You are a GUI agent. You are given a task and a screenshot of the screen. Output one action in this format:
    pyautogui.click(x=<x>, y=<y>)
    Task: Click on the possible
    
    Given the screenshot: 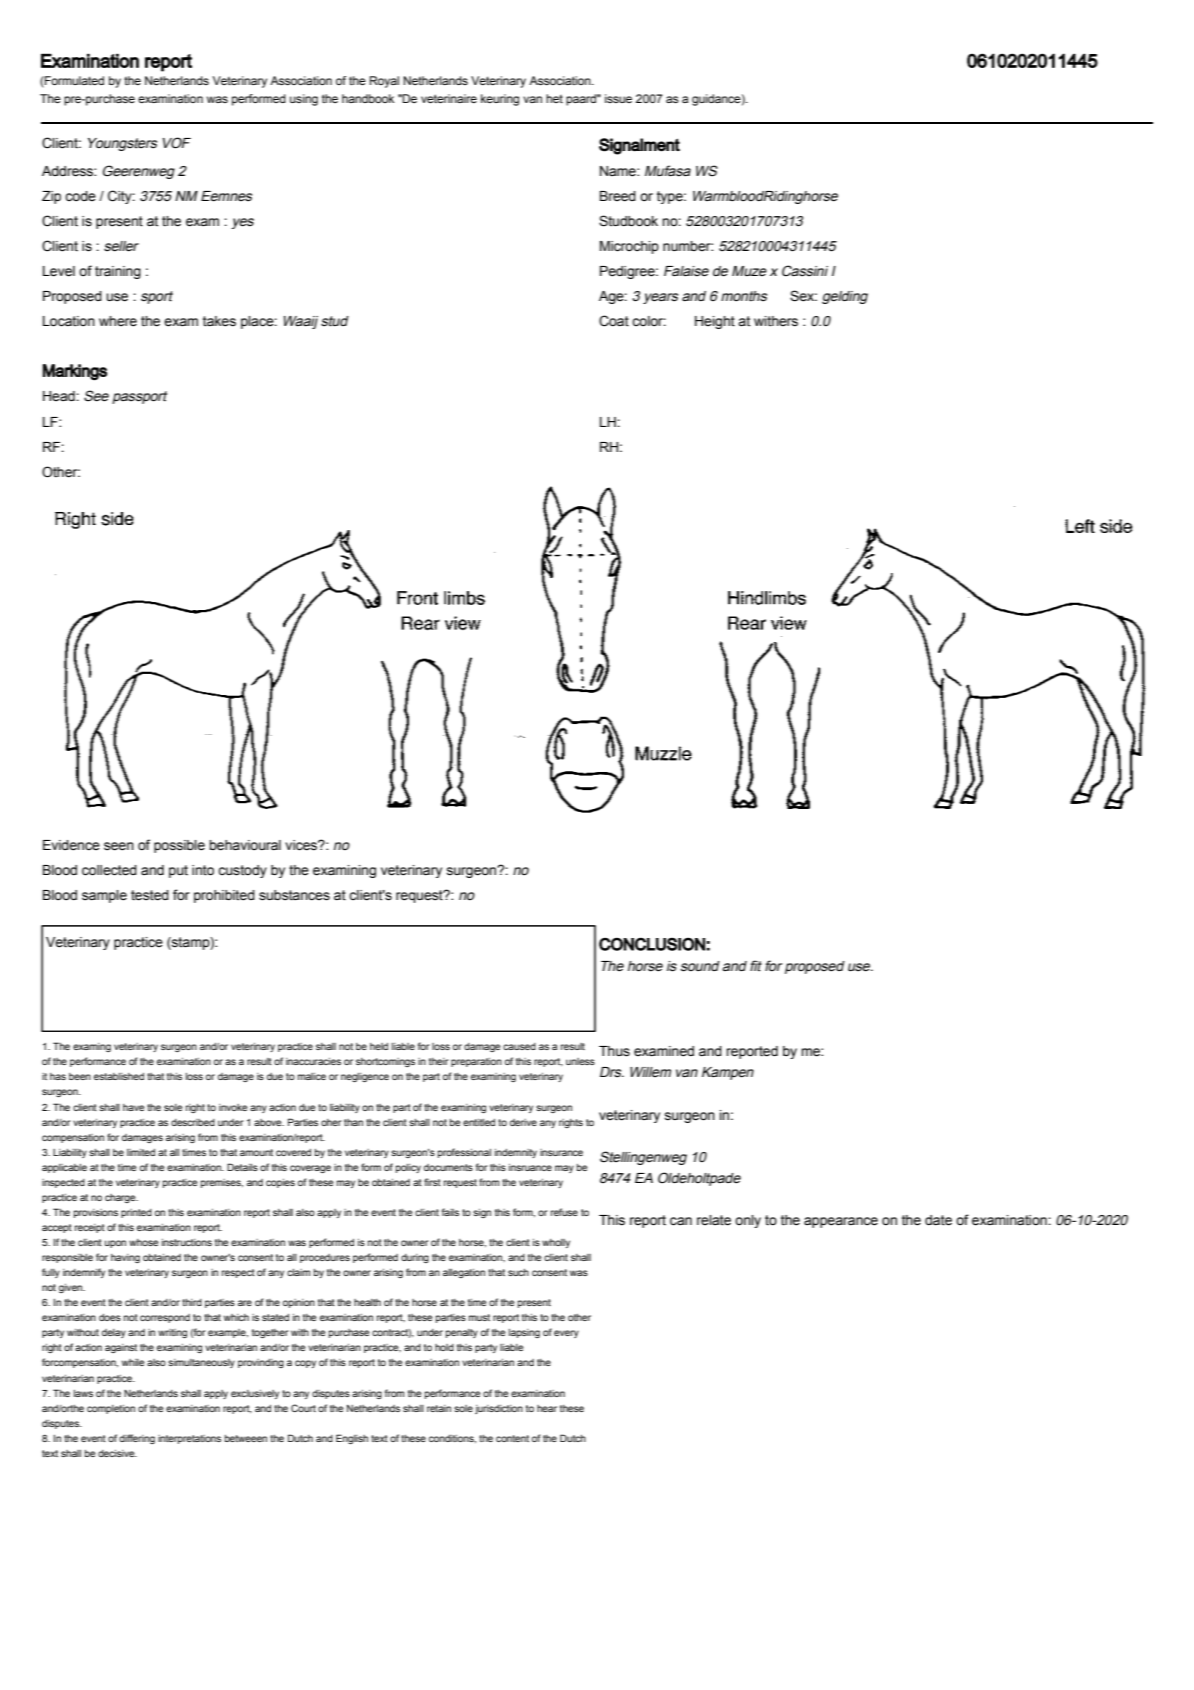 What is the action you would take?
    pyautogui.click(x=179, y=846)
